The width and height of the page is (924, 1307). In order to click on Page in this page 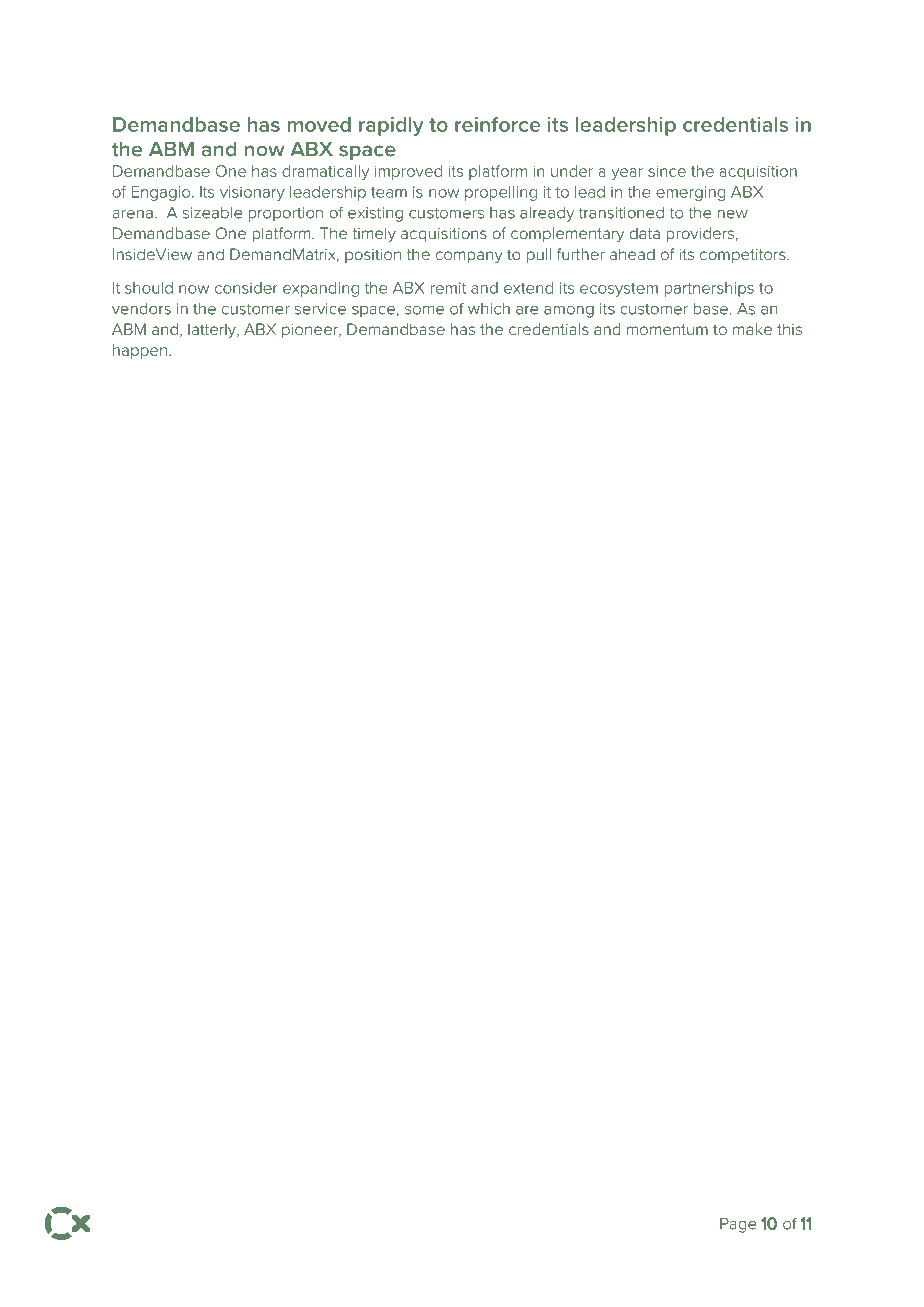, I will do `click(738, 1225)`.
